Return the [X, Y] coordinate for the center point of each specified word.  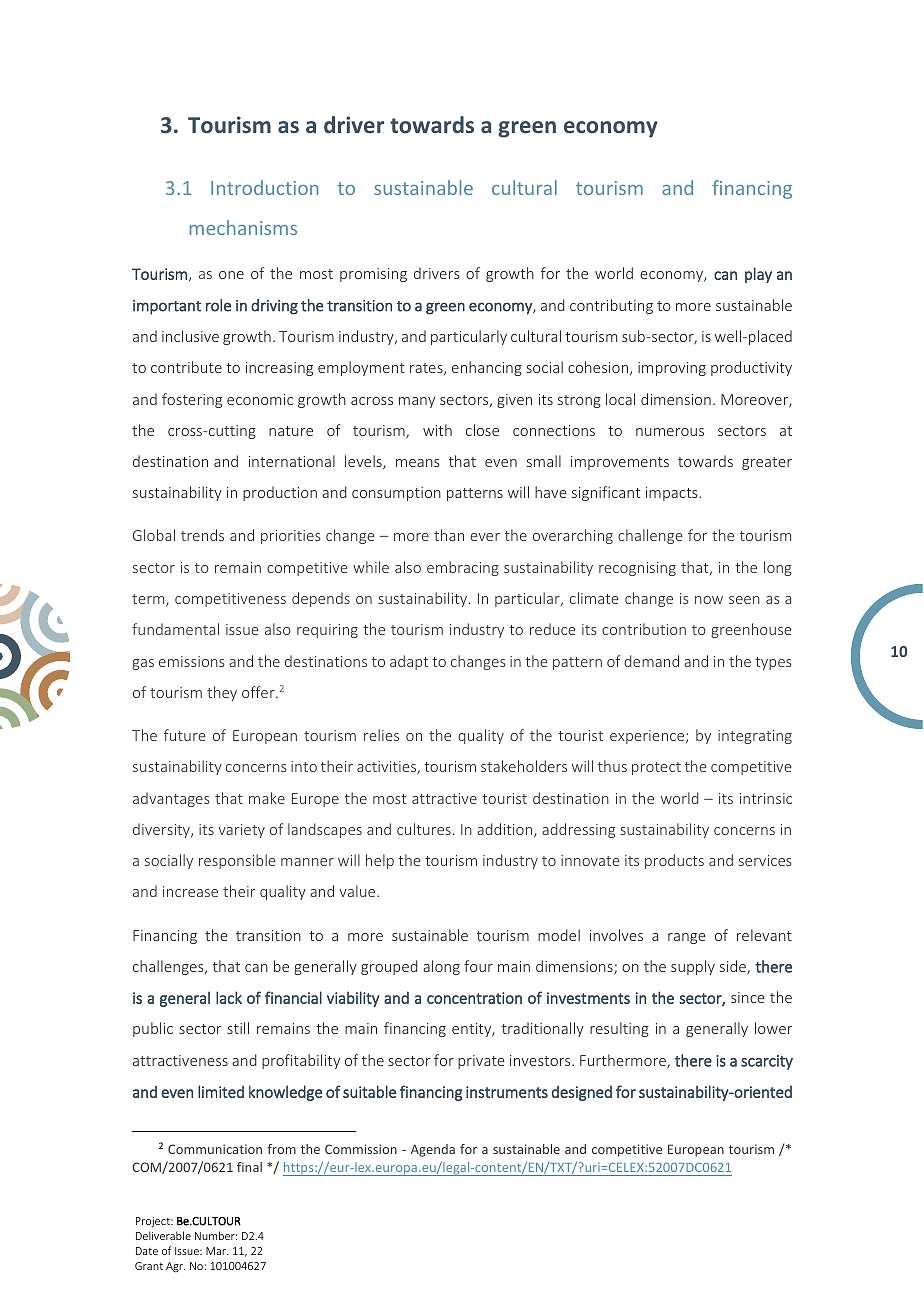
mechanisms [243, 227]
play [758, 275]
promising [373, 275]
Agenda [433, 1150]
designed [582, 1093]
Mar [217, 1251]
